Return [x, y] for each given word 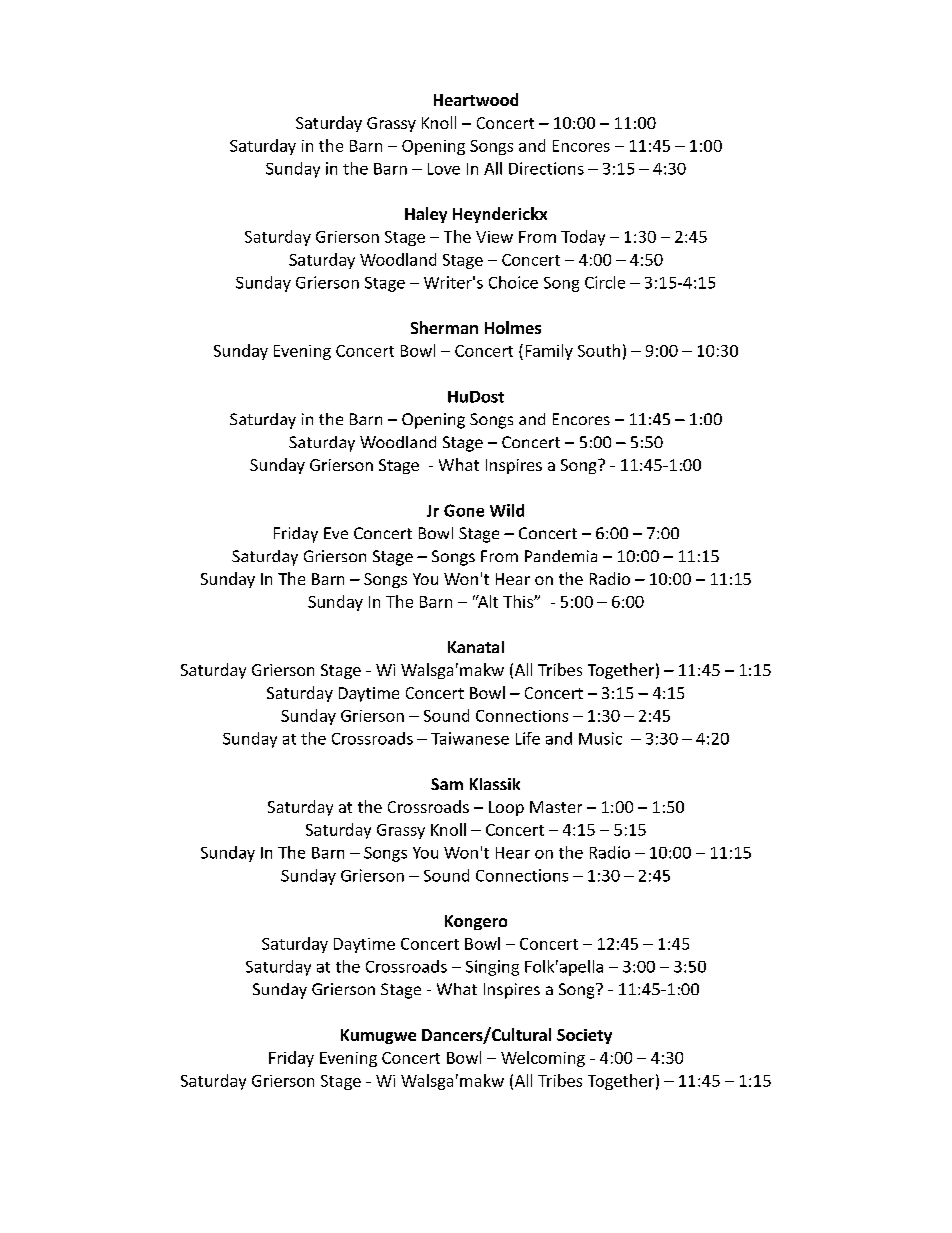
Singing [492, 968]
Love [444, 169]
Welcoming [543, 1059]
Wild [507, 510]
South [599, 350]
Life [528, 738]
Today [583, 238]
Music [600, 738]
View [494, 237]
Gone [464, 510]
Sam [447, 784]
